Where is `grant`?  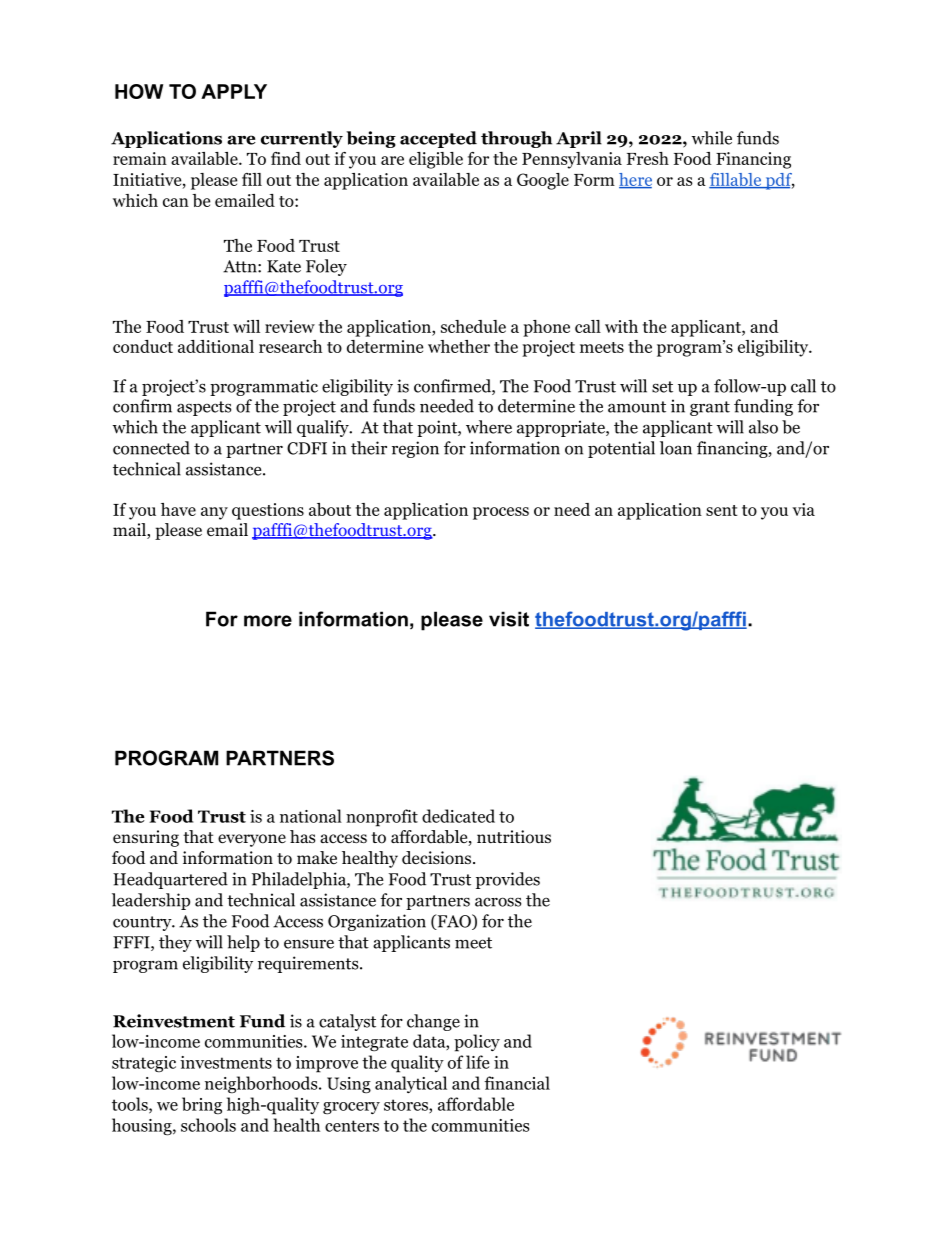 grant is located at coordinates (710, 408).
